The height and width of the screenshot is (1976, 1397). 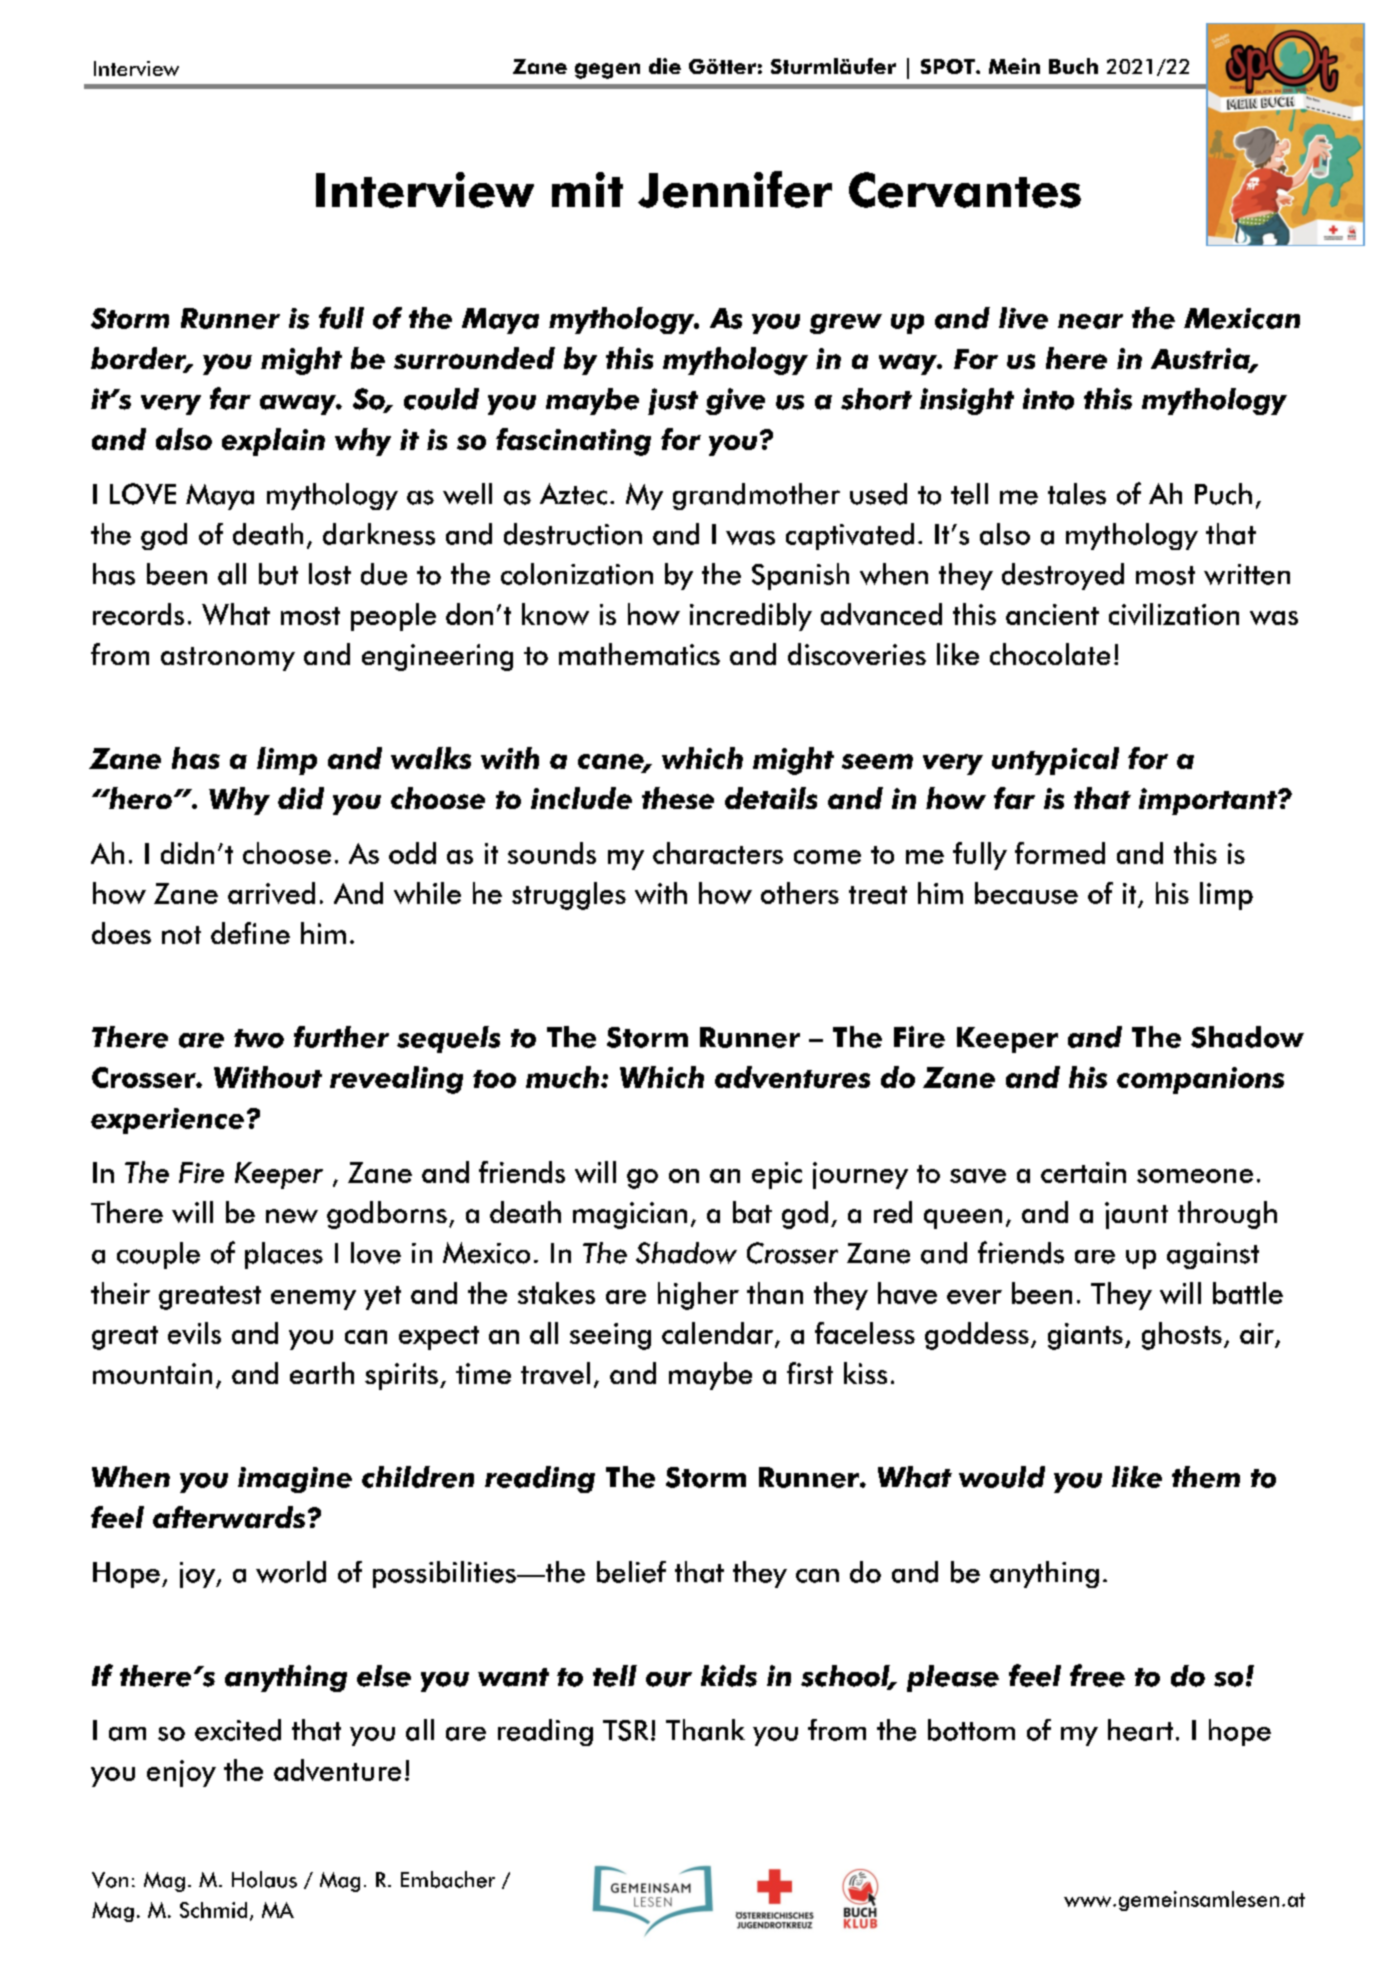 I want to click on astronomy, so click(x=228, y=659).
